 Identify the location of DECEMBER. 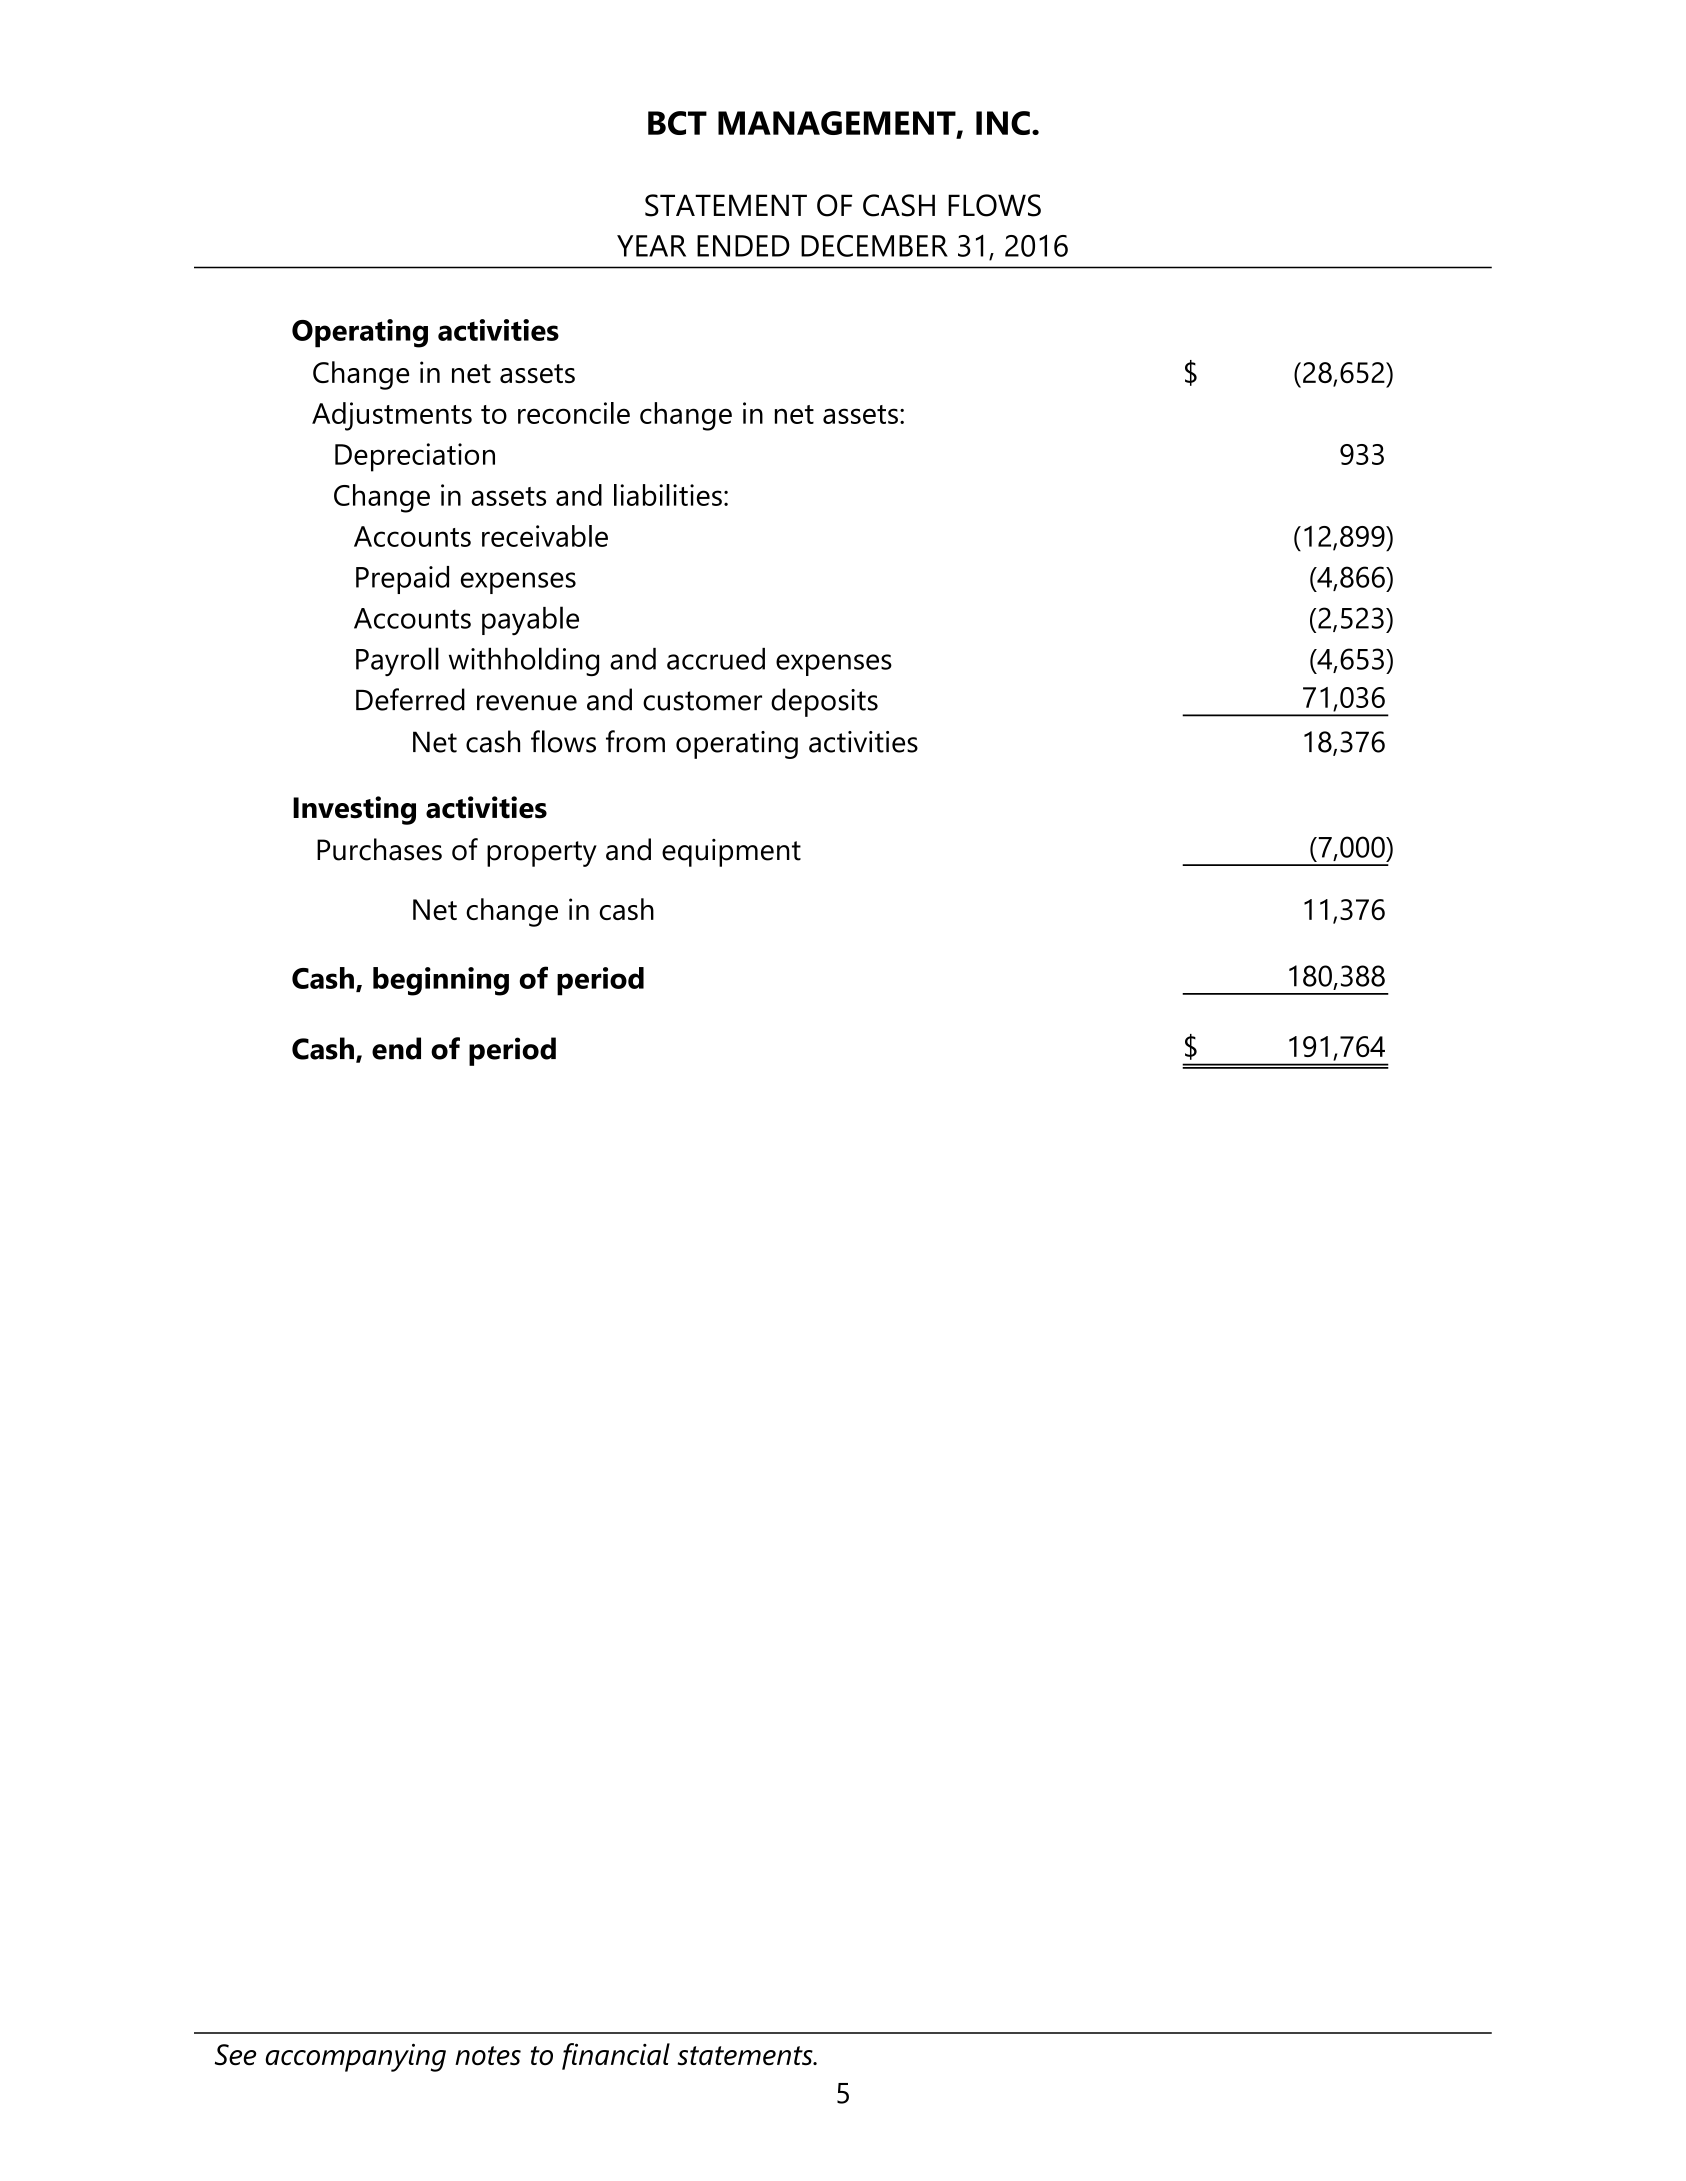
(874, 246).
